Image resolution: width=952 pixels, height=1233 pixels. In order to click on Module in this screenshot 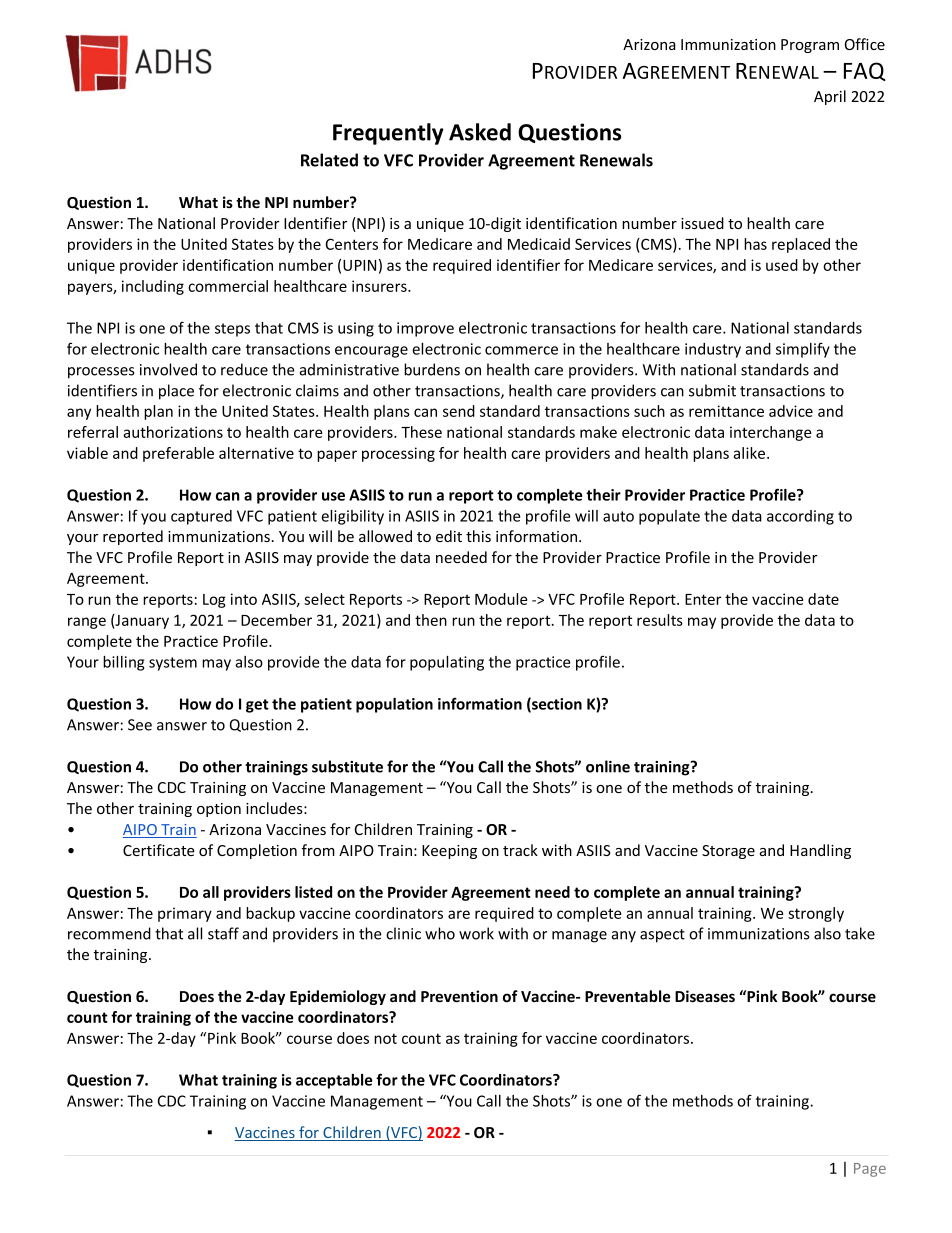, I will do `click(501, 599)`.
